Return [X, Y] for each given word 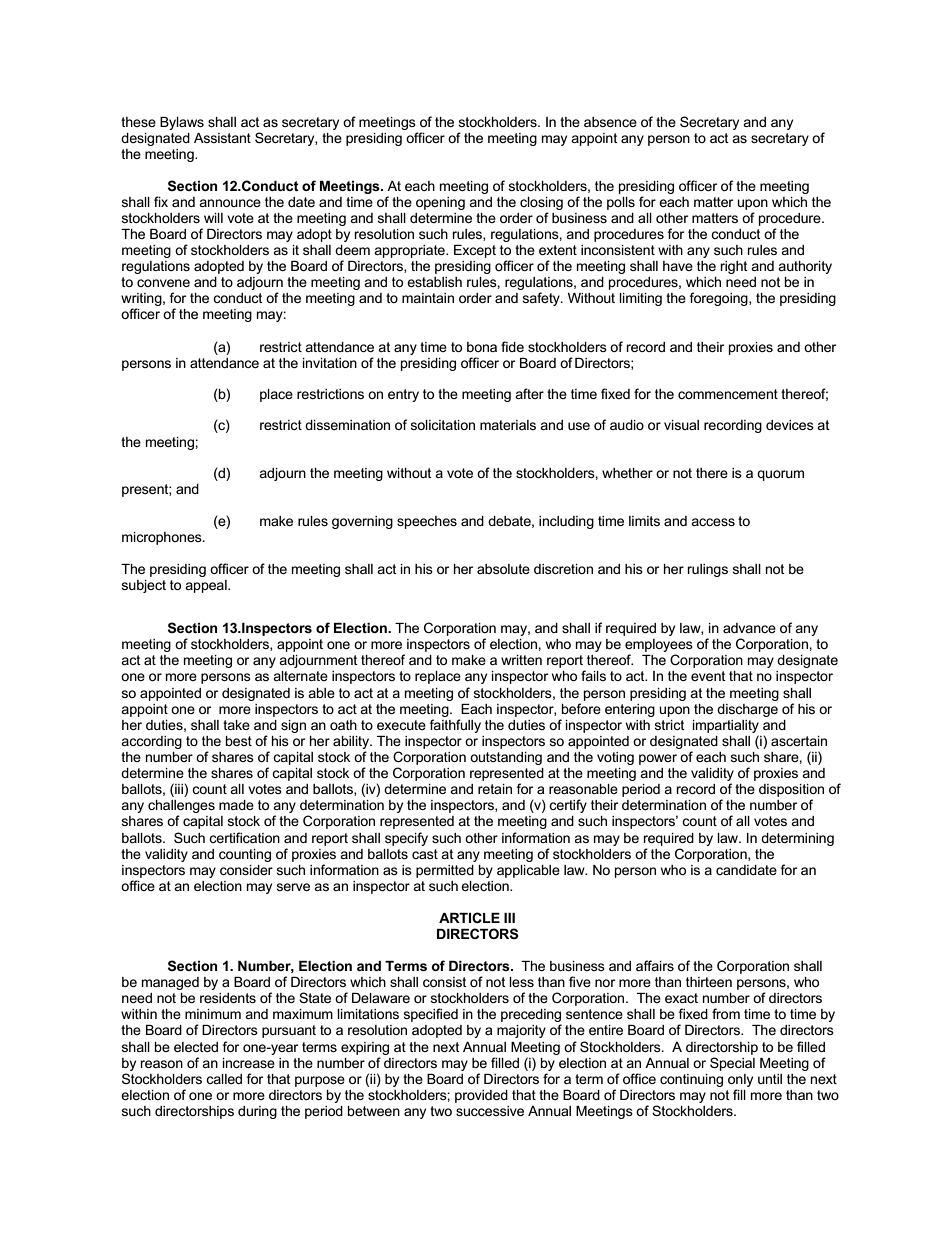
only [740, 1080]
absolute [503, 569]
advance [749, 628]
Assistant [222, 138]
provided [481, 1096]
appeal [207, 586]
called [224, 1079]
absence [610, 122]
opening [440, 203]
